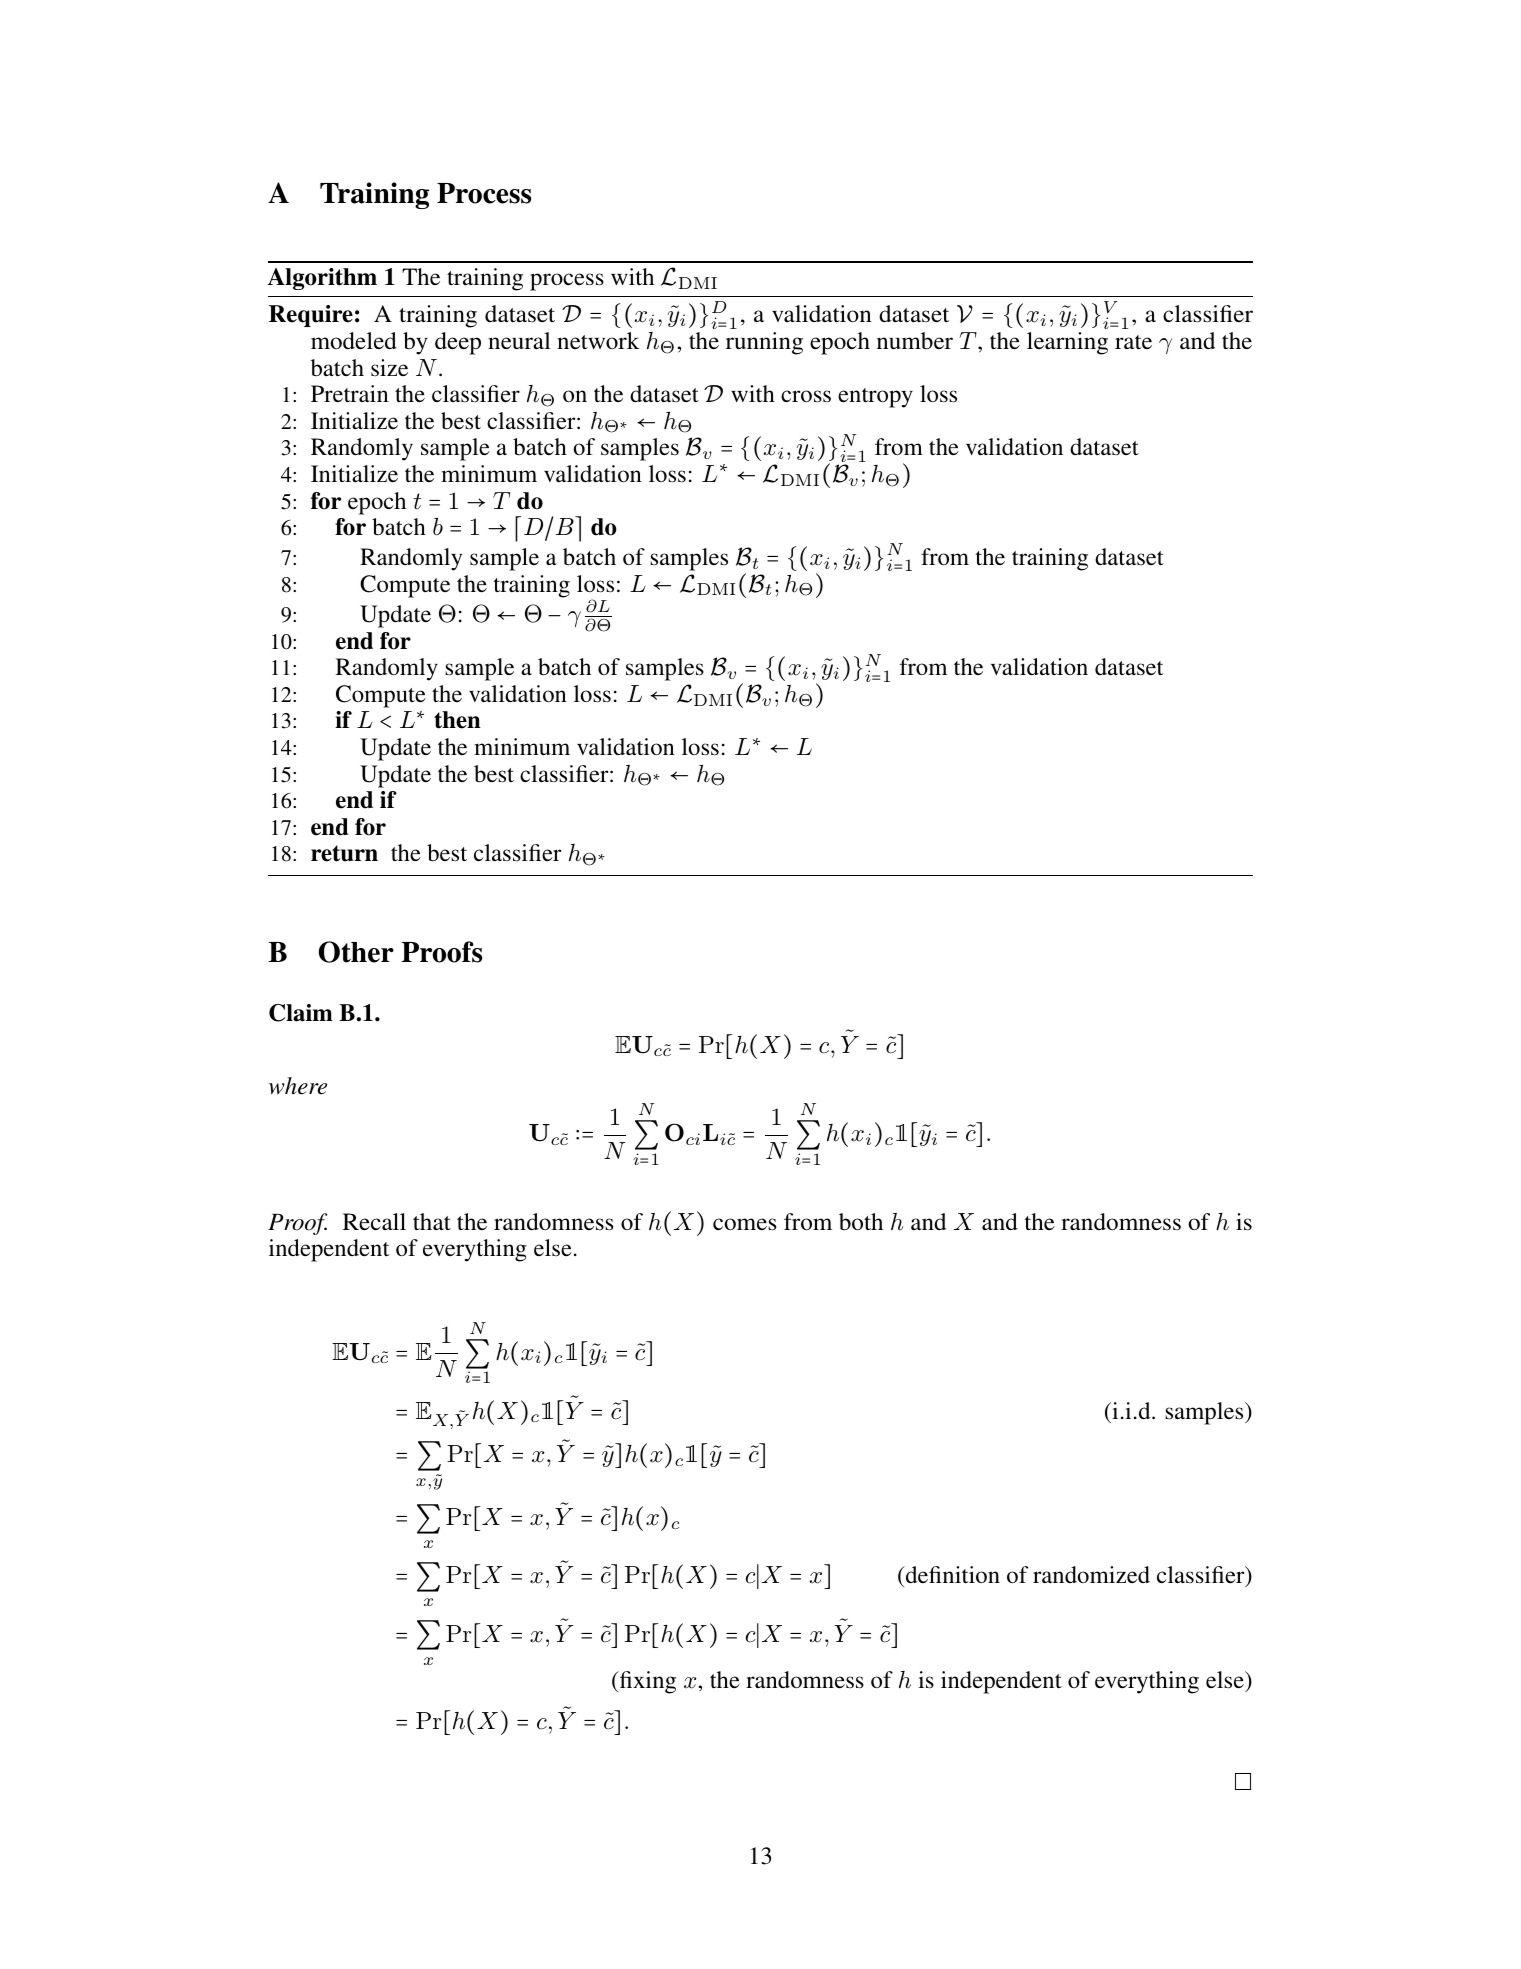  What do you see at coordinates (1067, 343) in the screenshot?
I see `learning` at bounding box center [1067, 343].
